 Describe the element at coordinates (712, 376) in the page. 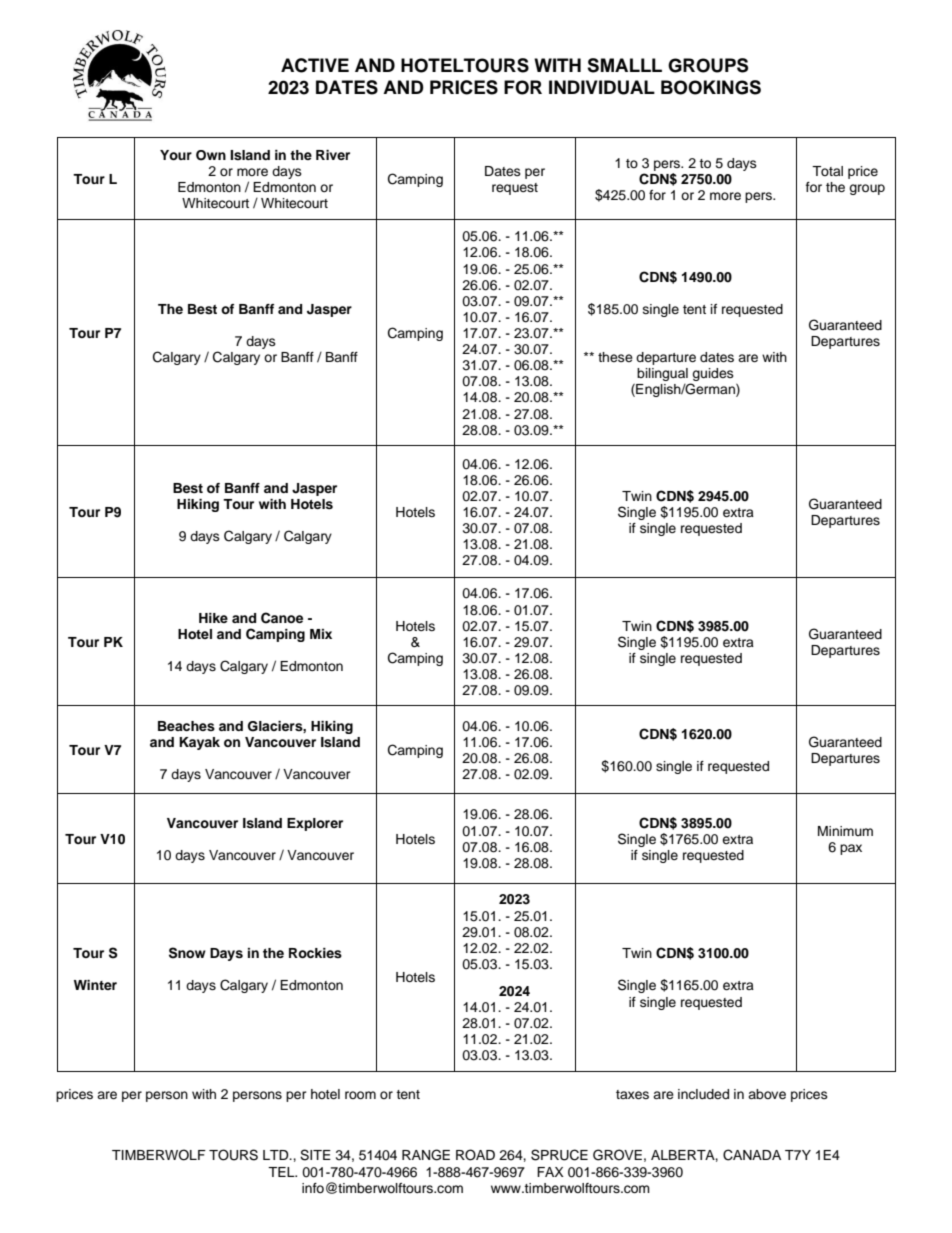

I see `guides` at that location.
